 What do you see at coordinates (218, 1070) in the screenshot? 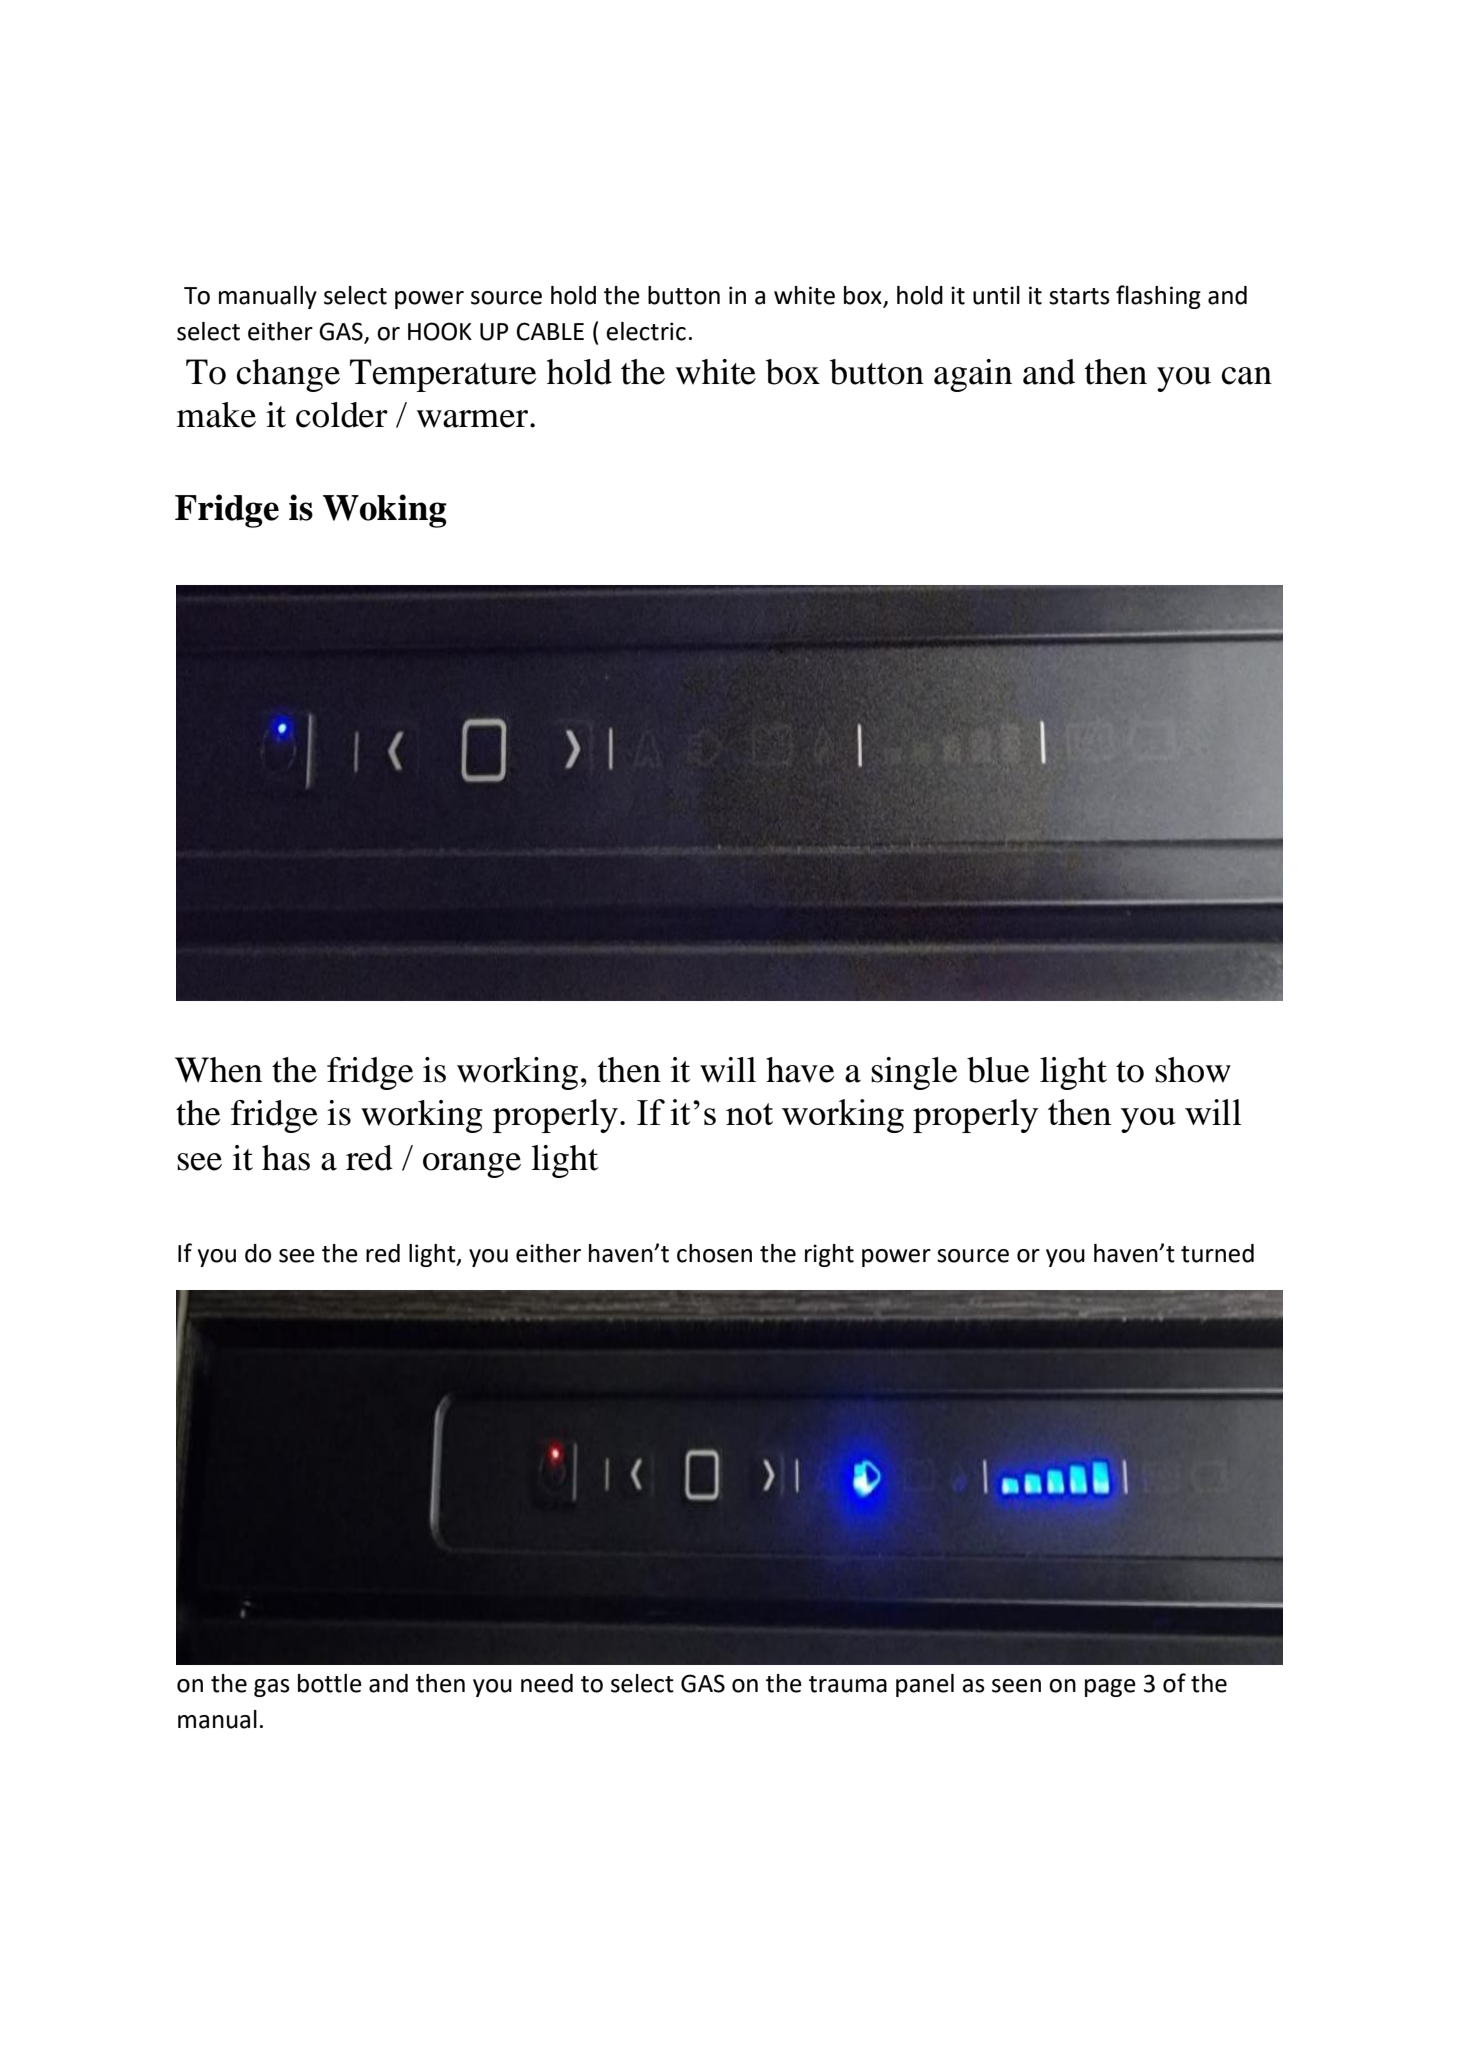
I see `When` at bounding box center [218, 1070].
